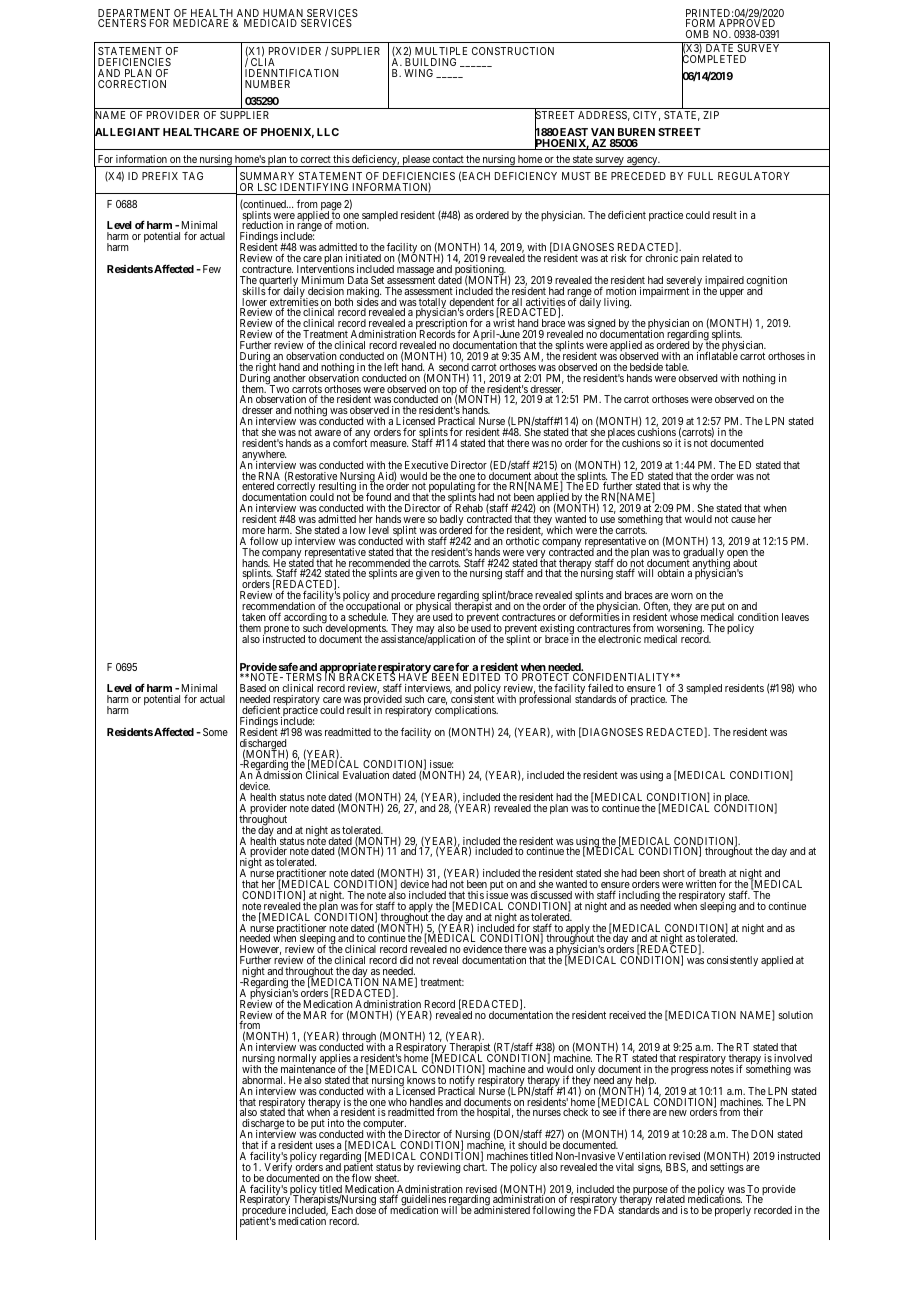 This screenshot has height=1308, width=924. Describe the element at coordinates (263, 1080) in the screenshot. I see `abnormal` at that location.
